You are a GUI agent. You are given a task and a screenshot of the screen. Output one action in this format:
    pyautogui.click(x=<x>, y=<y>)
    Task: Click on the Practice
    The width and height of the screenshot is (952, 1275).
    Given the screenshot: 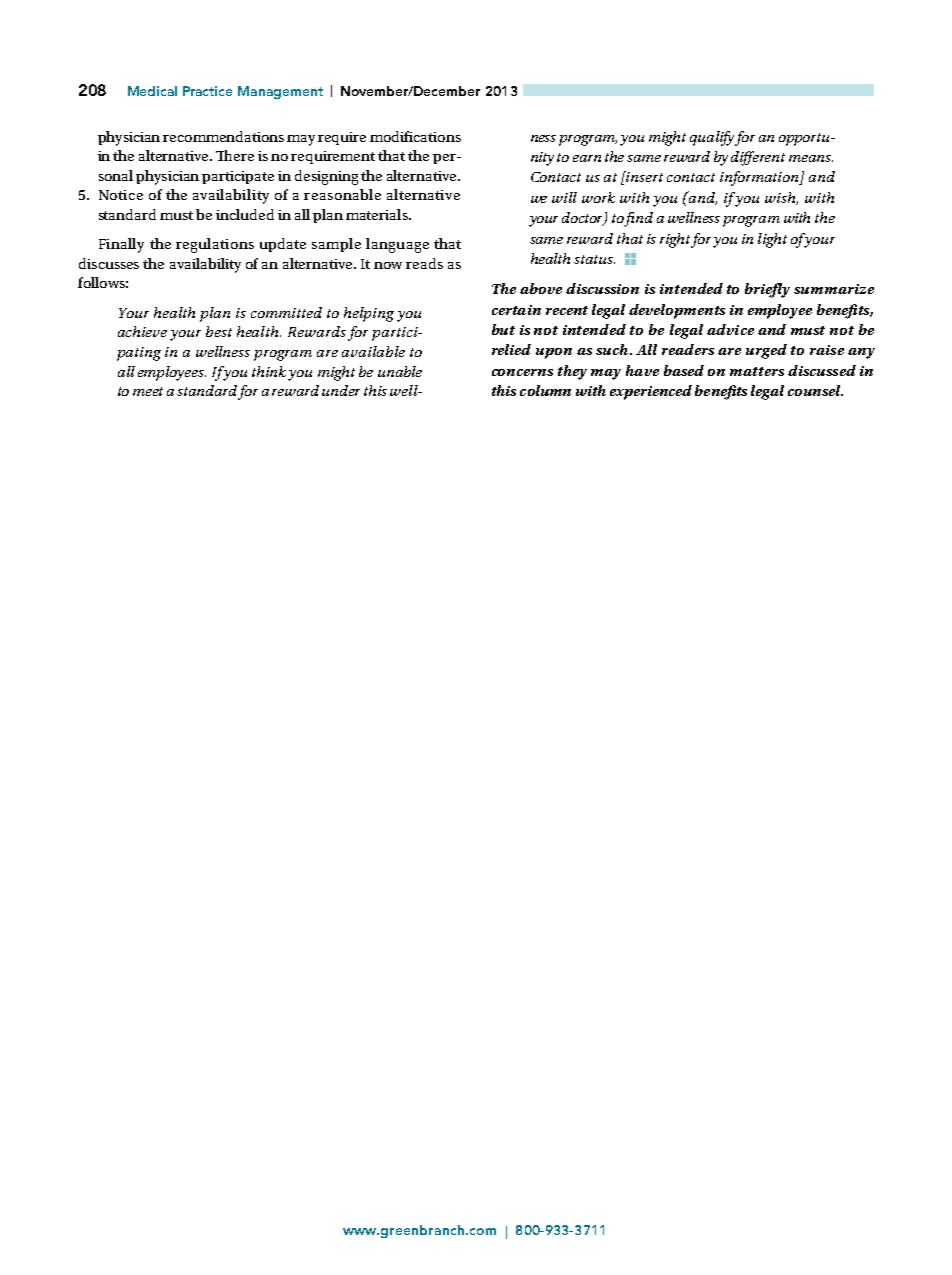 What is the action you would take?
    pyautogui.click(x=207, y=91)
